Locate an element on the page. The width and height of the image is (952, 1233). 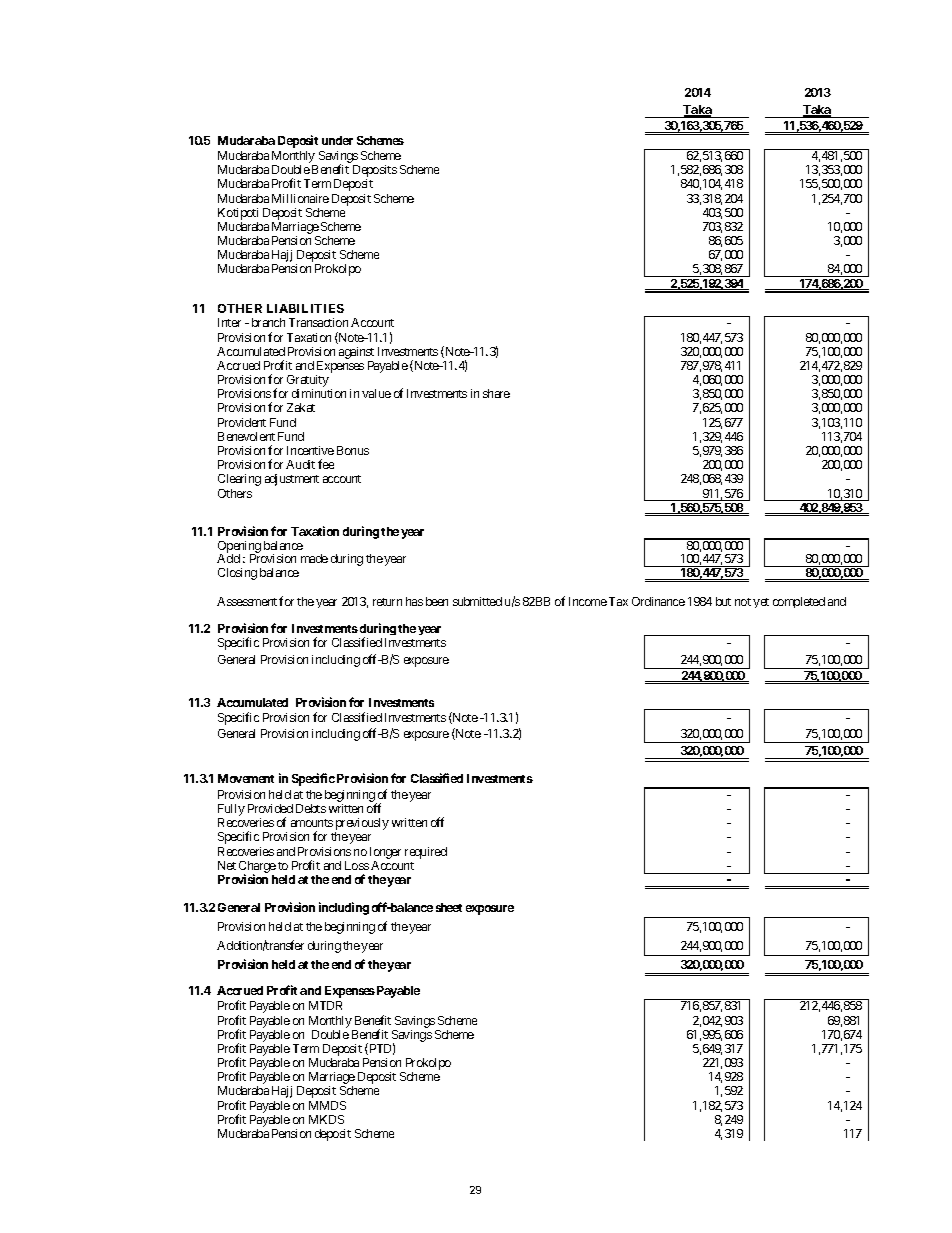
Charge is located at coordinates (257, 868).
